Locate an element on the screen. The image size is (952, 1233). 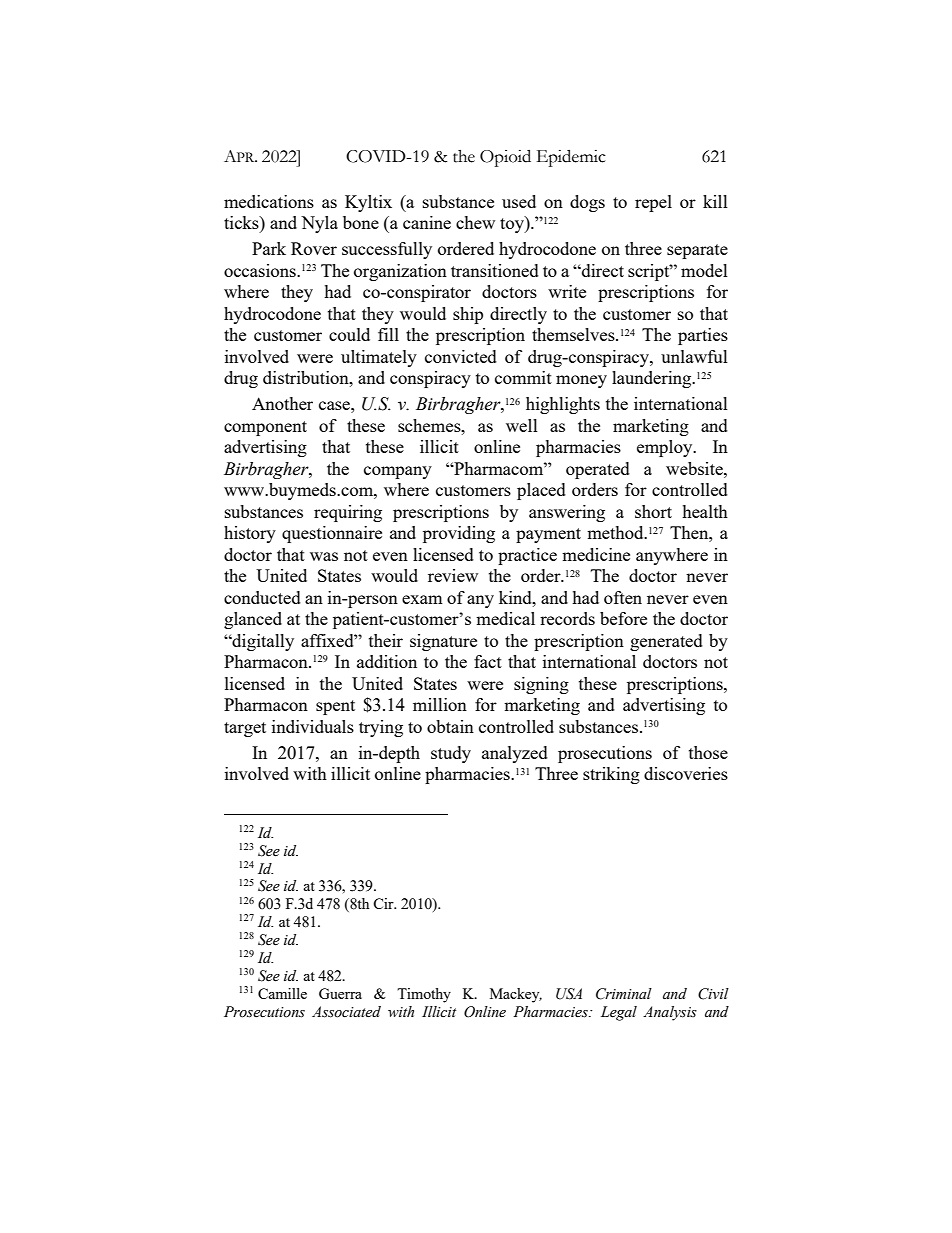
obtain is located at coordinates (450, 726).
